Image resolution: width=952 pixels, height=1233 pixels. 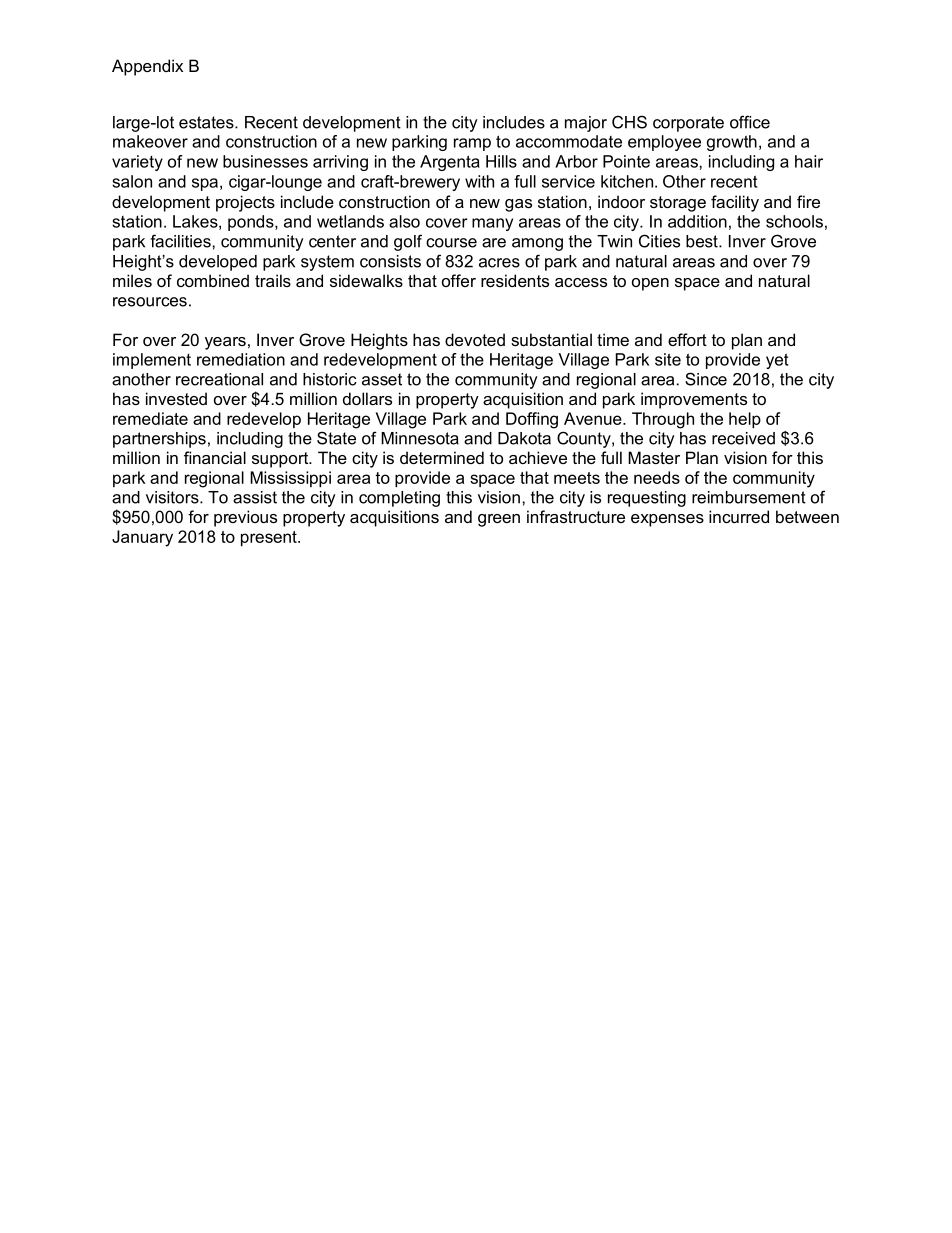 What do you see at coordinates (706, 379) in the screenshot?
I see `Since` at bounding box center [706, 379].
